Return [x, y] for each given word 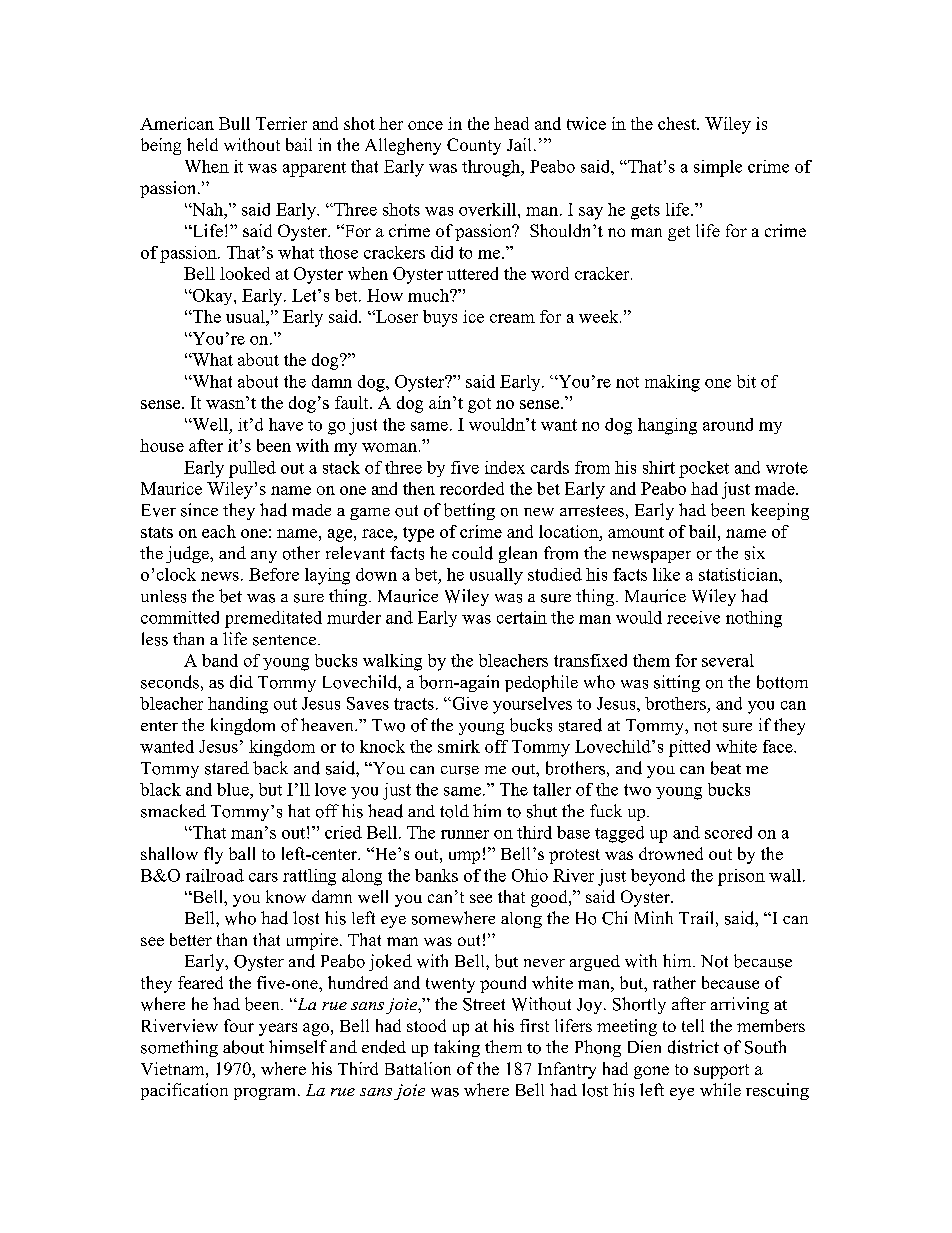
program [266, 1094]
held [202, 144]
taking [457, 1048]
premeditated [273, 619]
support [721, 1071]
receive [693, 617]
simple [718, 168]
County [474, 146]
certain [522, 617]
